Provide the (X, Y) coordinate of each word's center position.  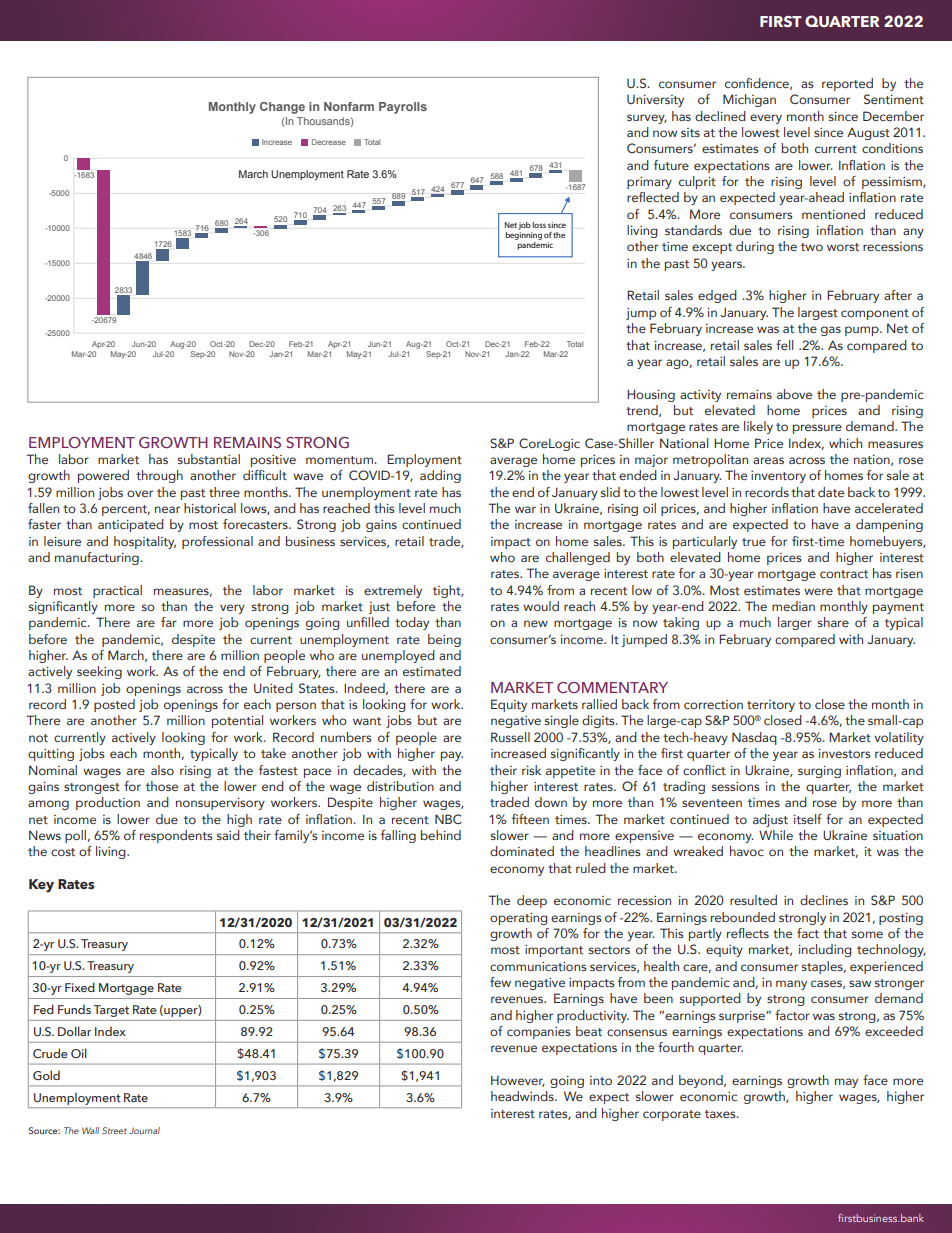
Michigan (749, 100)
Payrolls (403, 108)
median (793, 606)
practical (117, 591)
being (444, 640)
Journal (144, 1130)
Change (282, 108)
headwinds (523, 1096)
